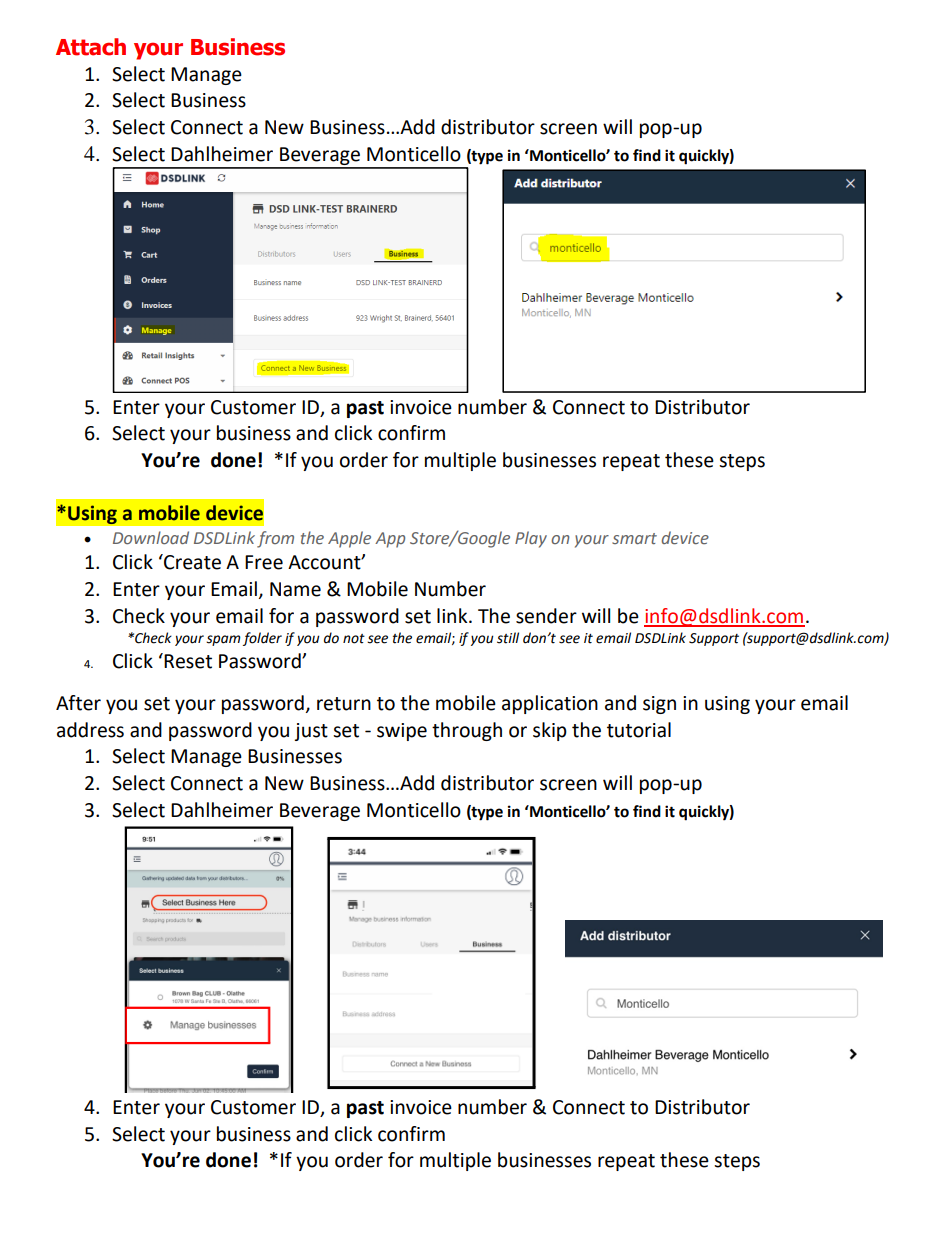 The width and height of the image is (952, 1233). I want to click on smart, so click(634, 538).
